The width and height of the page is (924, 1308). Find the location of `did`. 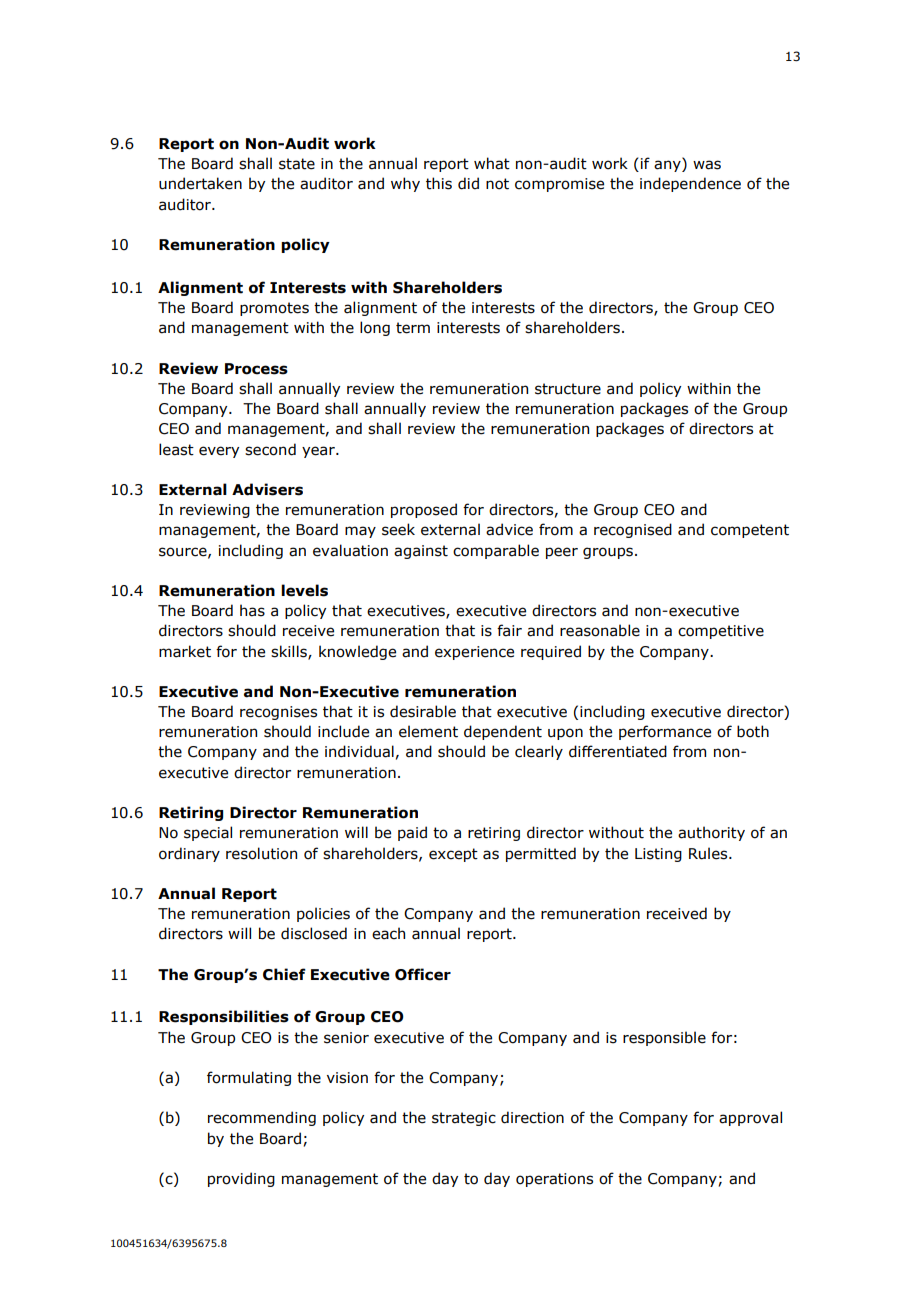

did is located at coordinates (468, 183).
